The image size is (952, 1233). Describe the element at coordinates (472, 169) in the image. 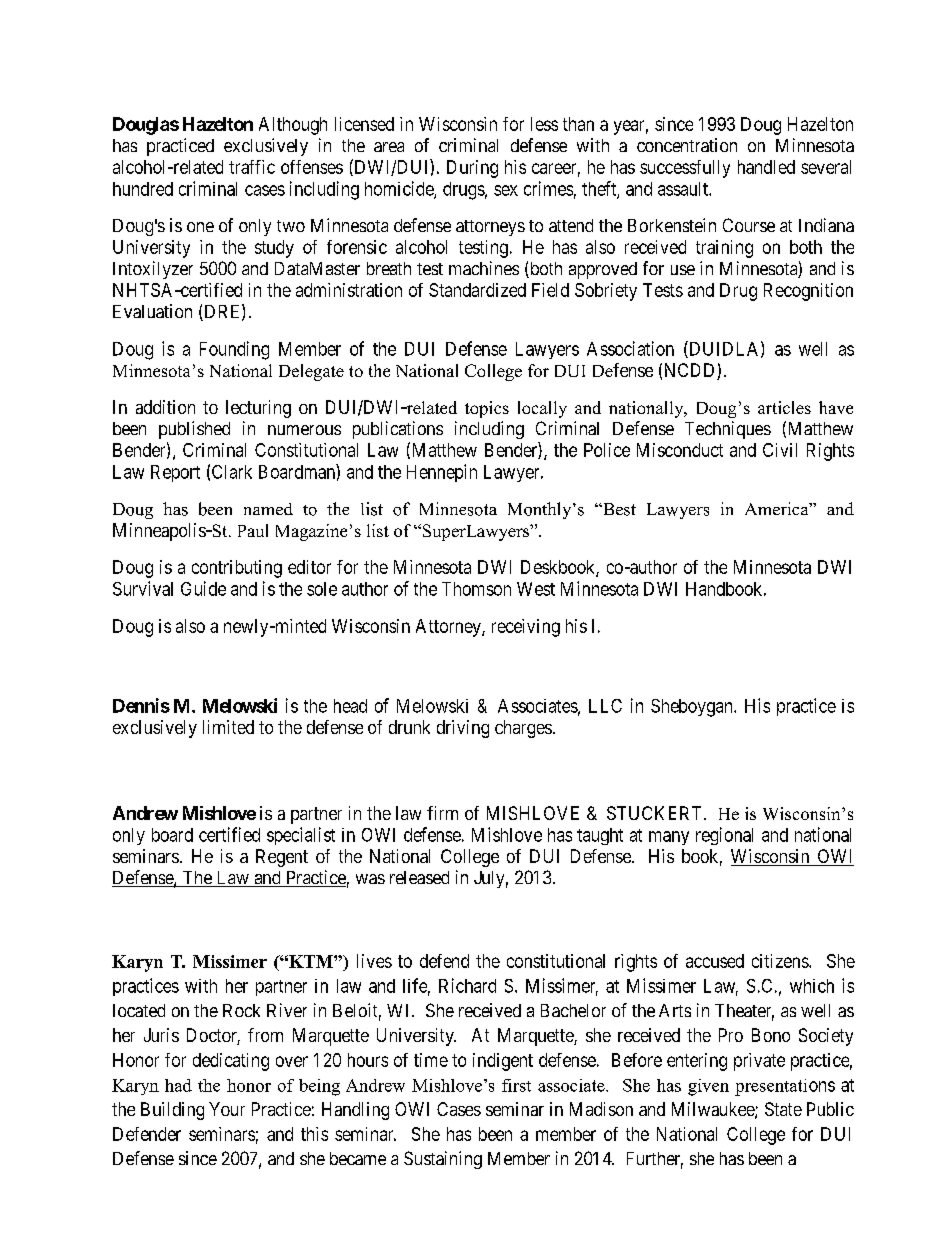

I see `During` at that location.
